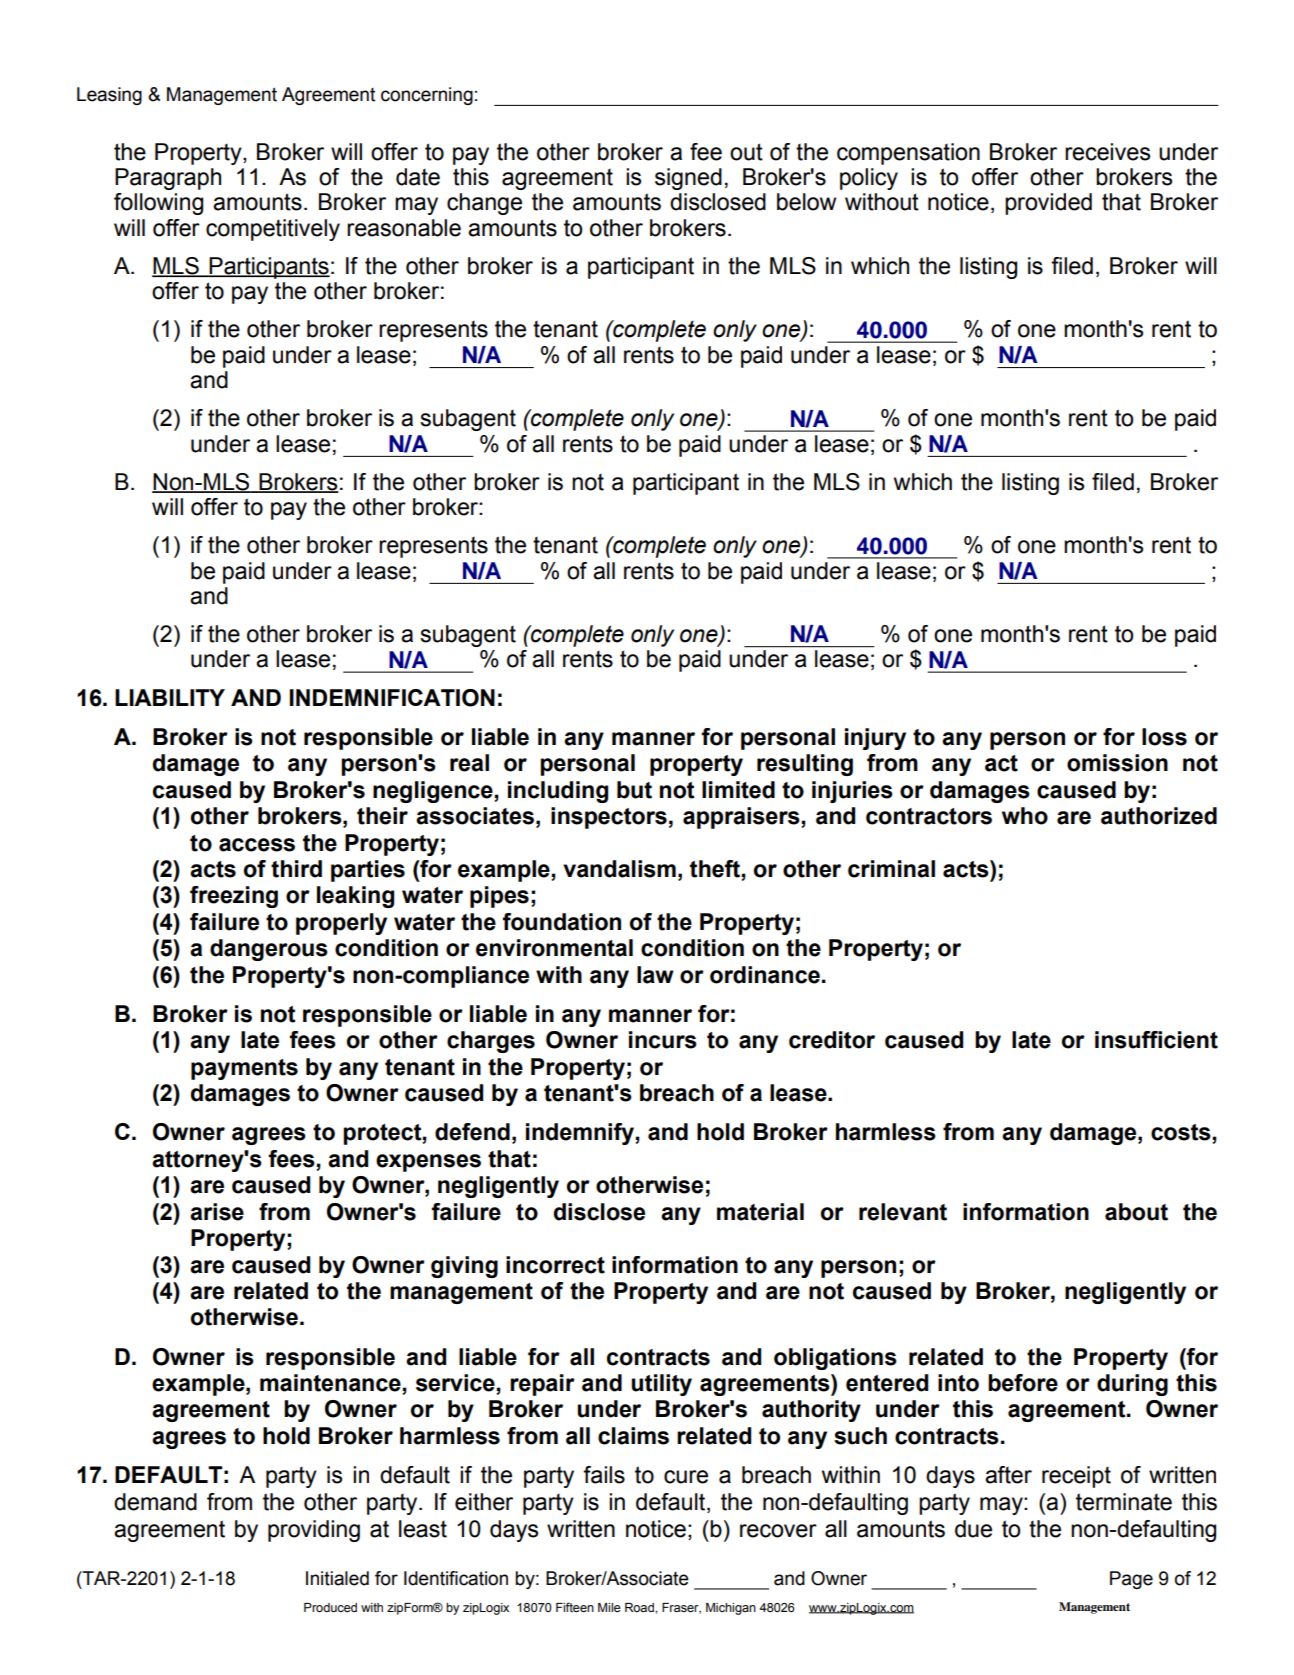 The height and width of the page is (1675, 1294). I want to click on Road, so click(640, 1607).
